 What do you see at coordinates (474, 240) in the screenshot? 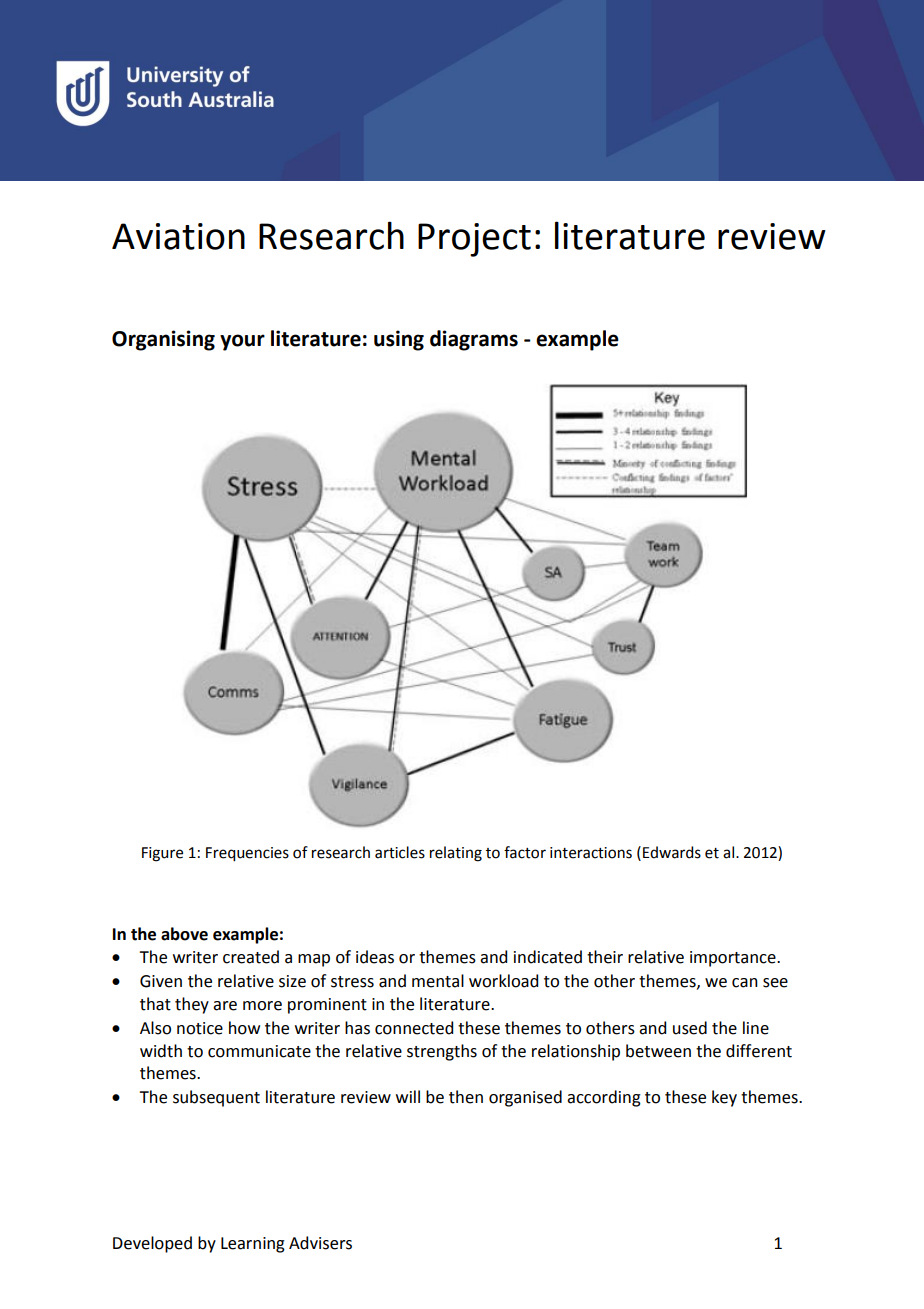
I see `Project` at bounding box center [474, 240].
